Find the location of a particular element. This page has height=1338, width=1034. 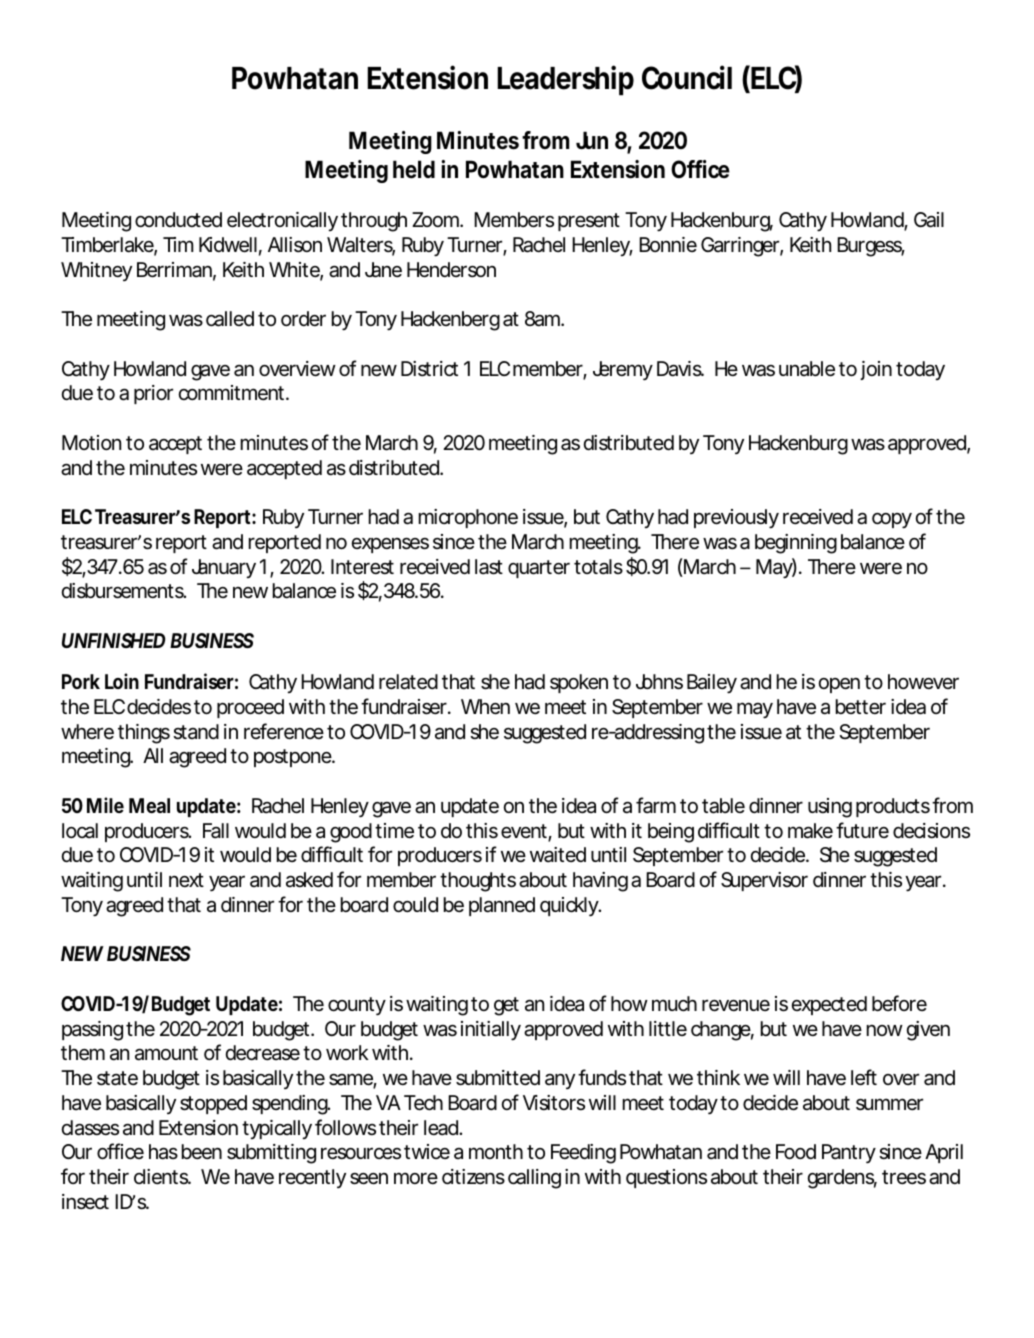

Pantry is located at coordinates (849, 1153).
